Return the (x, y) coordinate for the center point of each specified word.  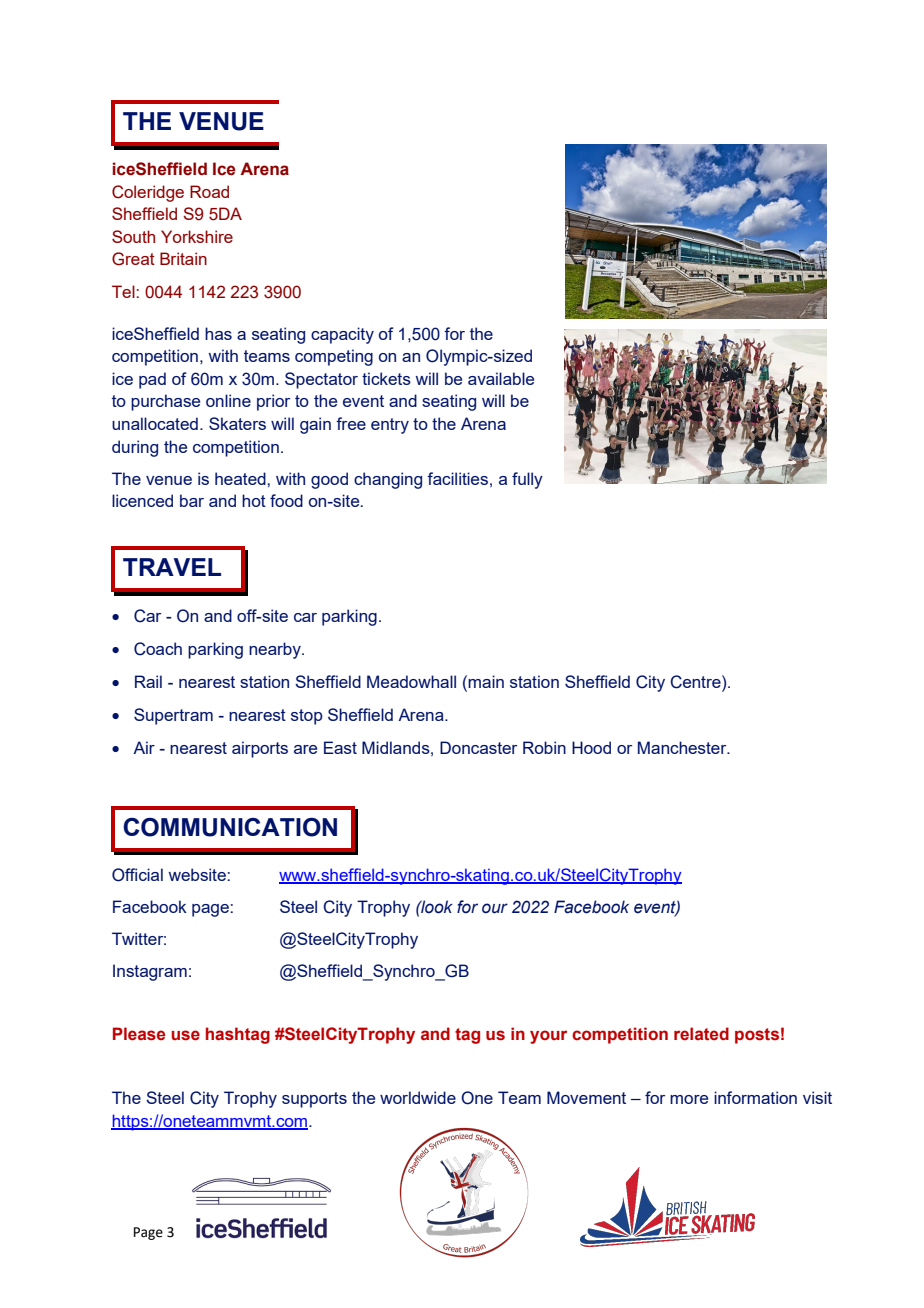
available (501, 378)
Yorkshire (197, 236)
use (186, 1035)
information (755, 1097)
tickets (386, 378)
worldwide (418, 1097)
